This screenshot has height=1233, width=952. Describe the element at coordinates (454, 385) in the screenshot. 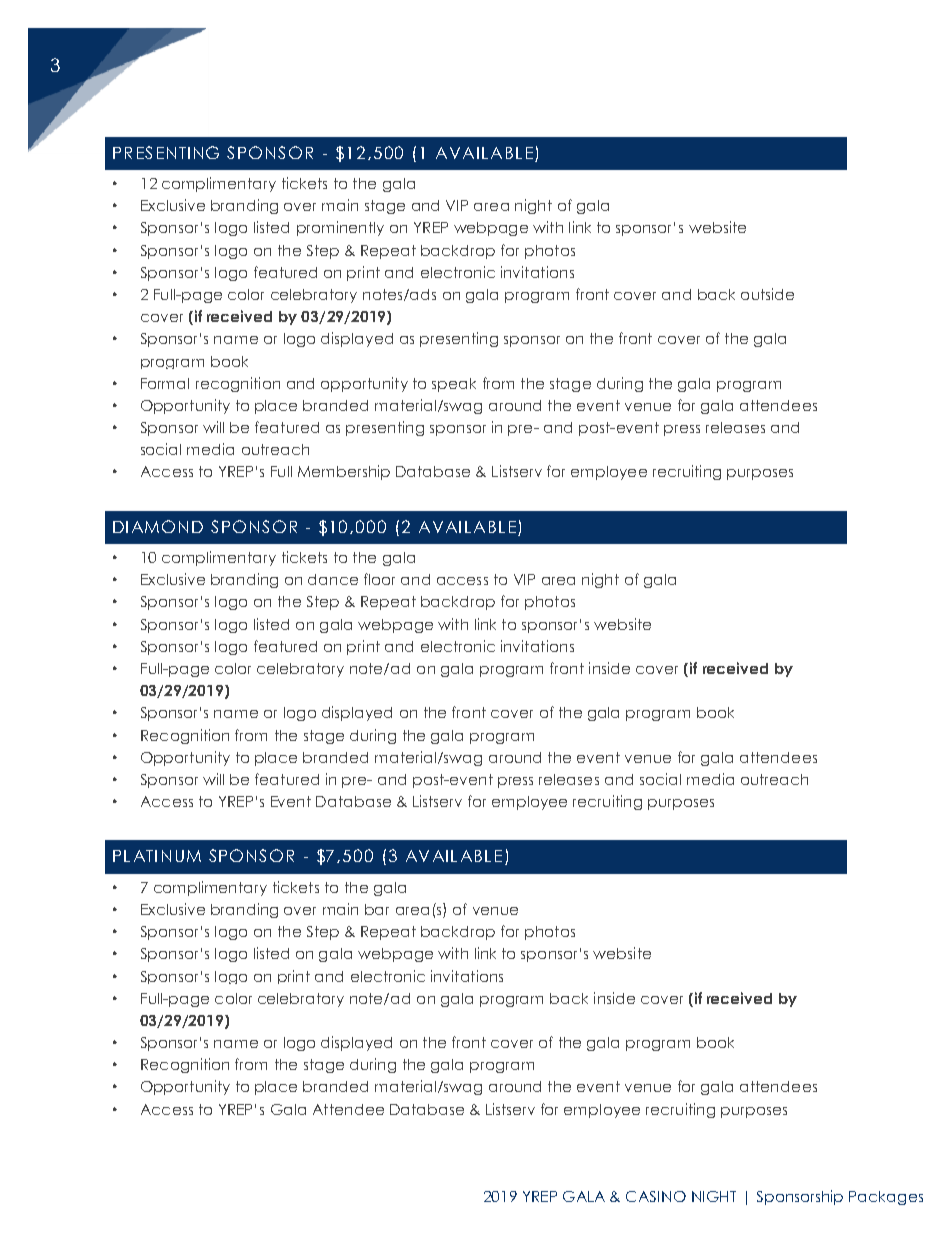

I see `speak` at that location.
